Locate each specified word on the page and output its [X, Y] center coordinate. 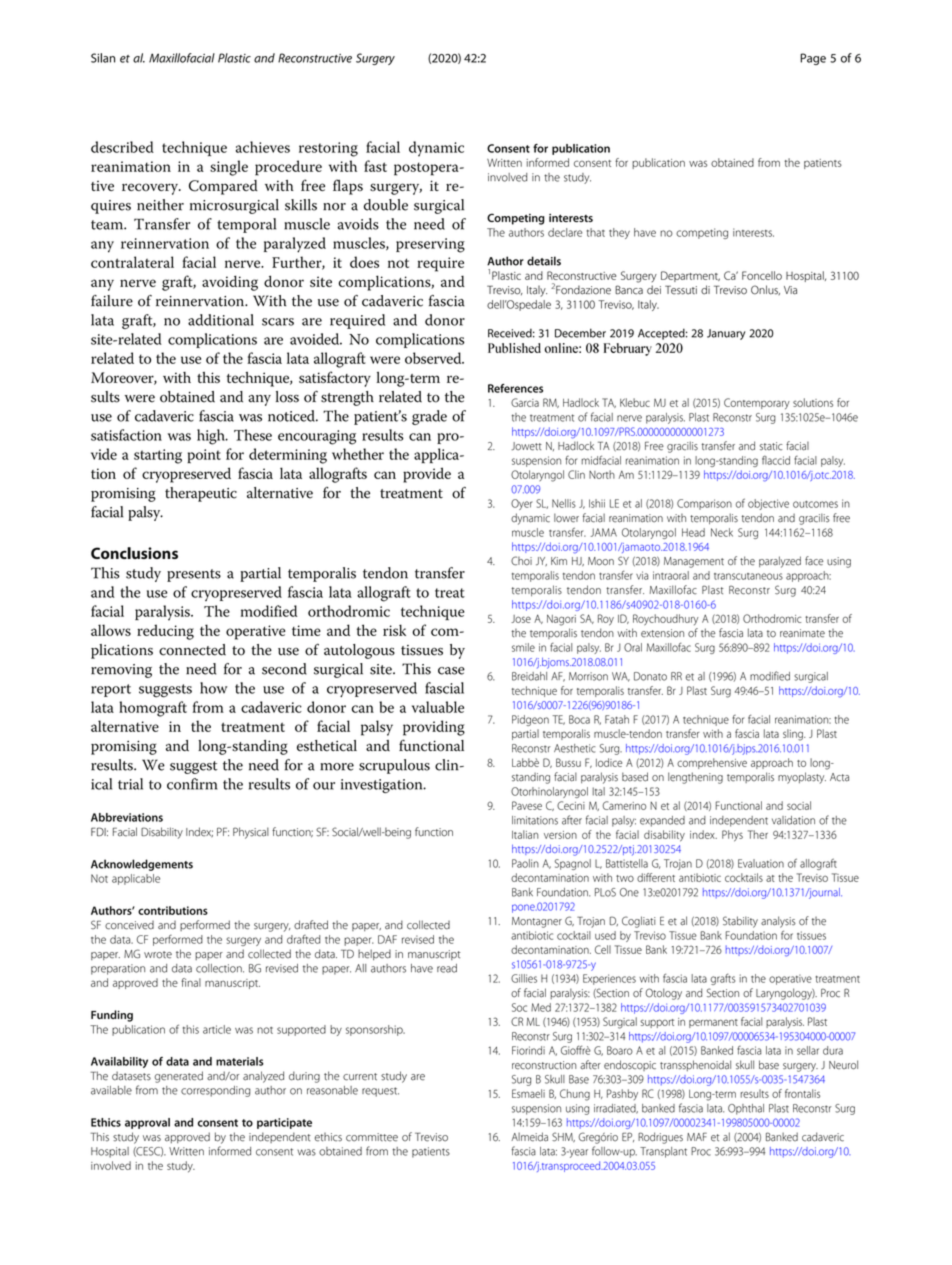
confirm [192, 784]
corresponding [215, 1091]
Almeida [529, 1137]
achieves [263, 147]
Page [813, 59]
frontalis [802, 1093]
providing [434, 728]
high [212, 437]
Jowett [526, 446]
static [771, 446]
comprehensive [712, 763]
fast [375, 166]
